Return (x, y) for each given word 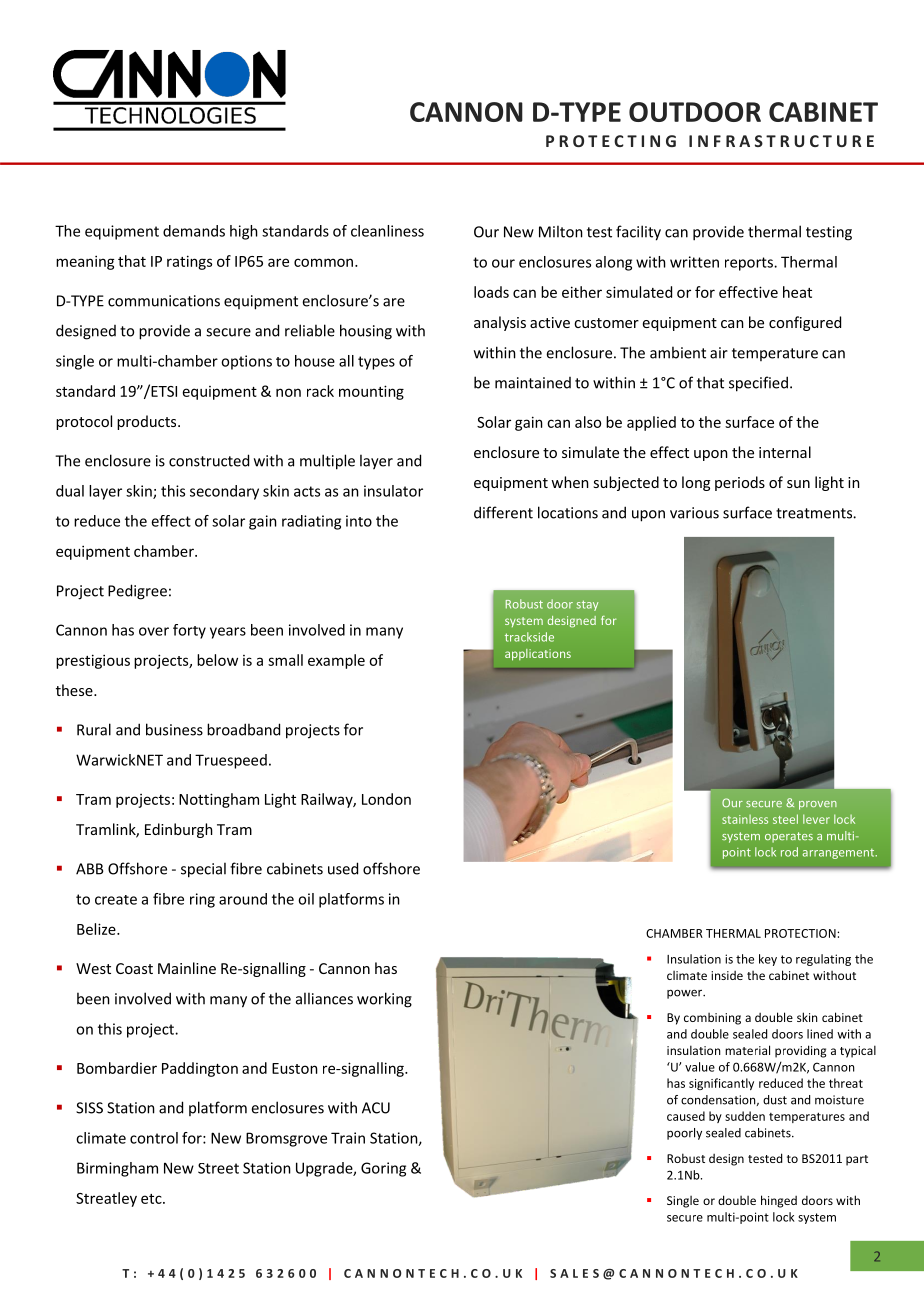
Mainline (187, 968)
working (384, 1000)
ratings (189, 262)
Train (348, 1138)
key (768, 960)
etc (152, 1199)
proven (818, 805)
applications (538, 655)
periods (740, 483)
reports (750, 264)
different (503, 512)
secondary (224, 492)
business (174, 729)
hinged (779, 1201)
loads (491, 292)
